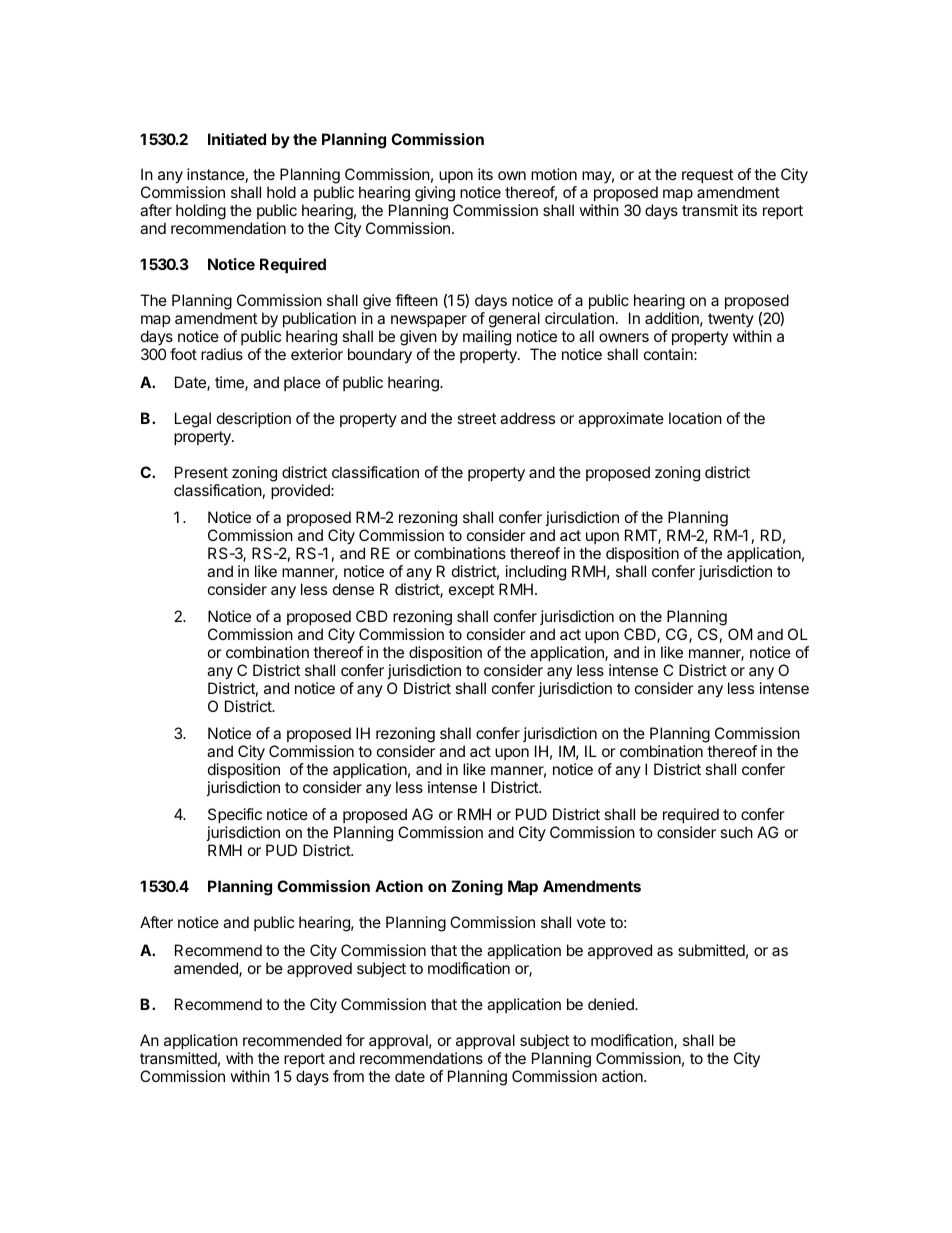 The width and height of the screenshot is (952, 1233). I want to click on Specific, so click(235, 817).
